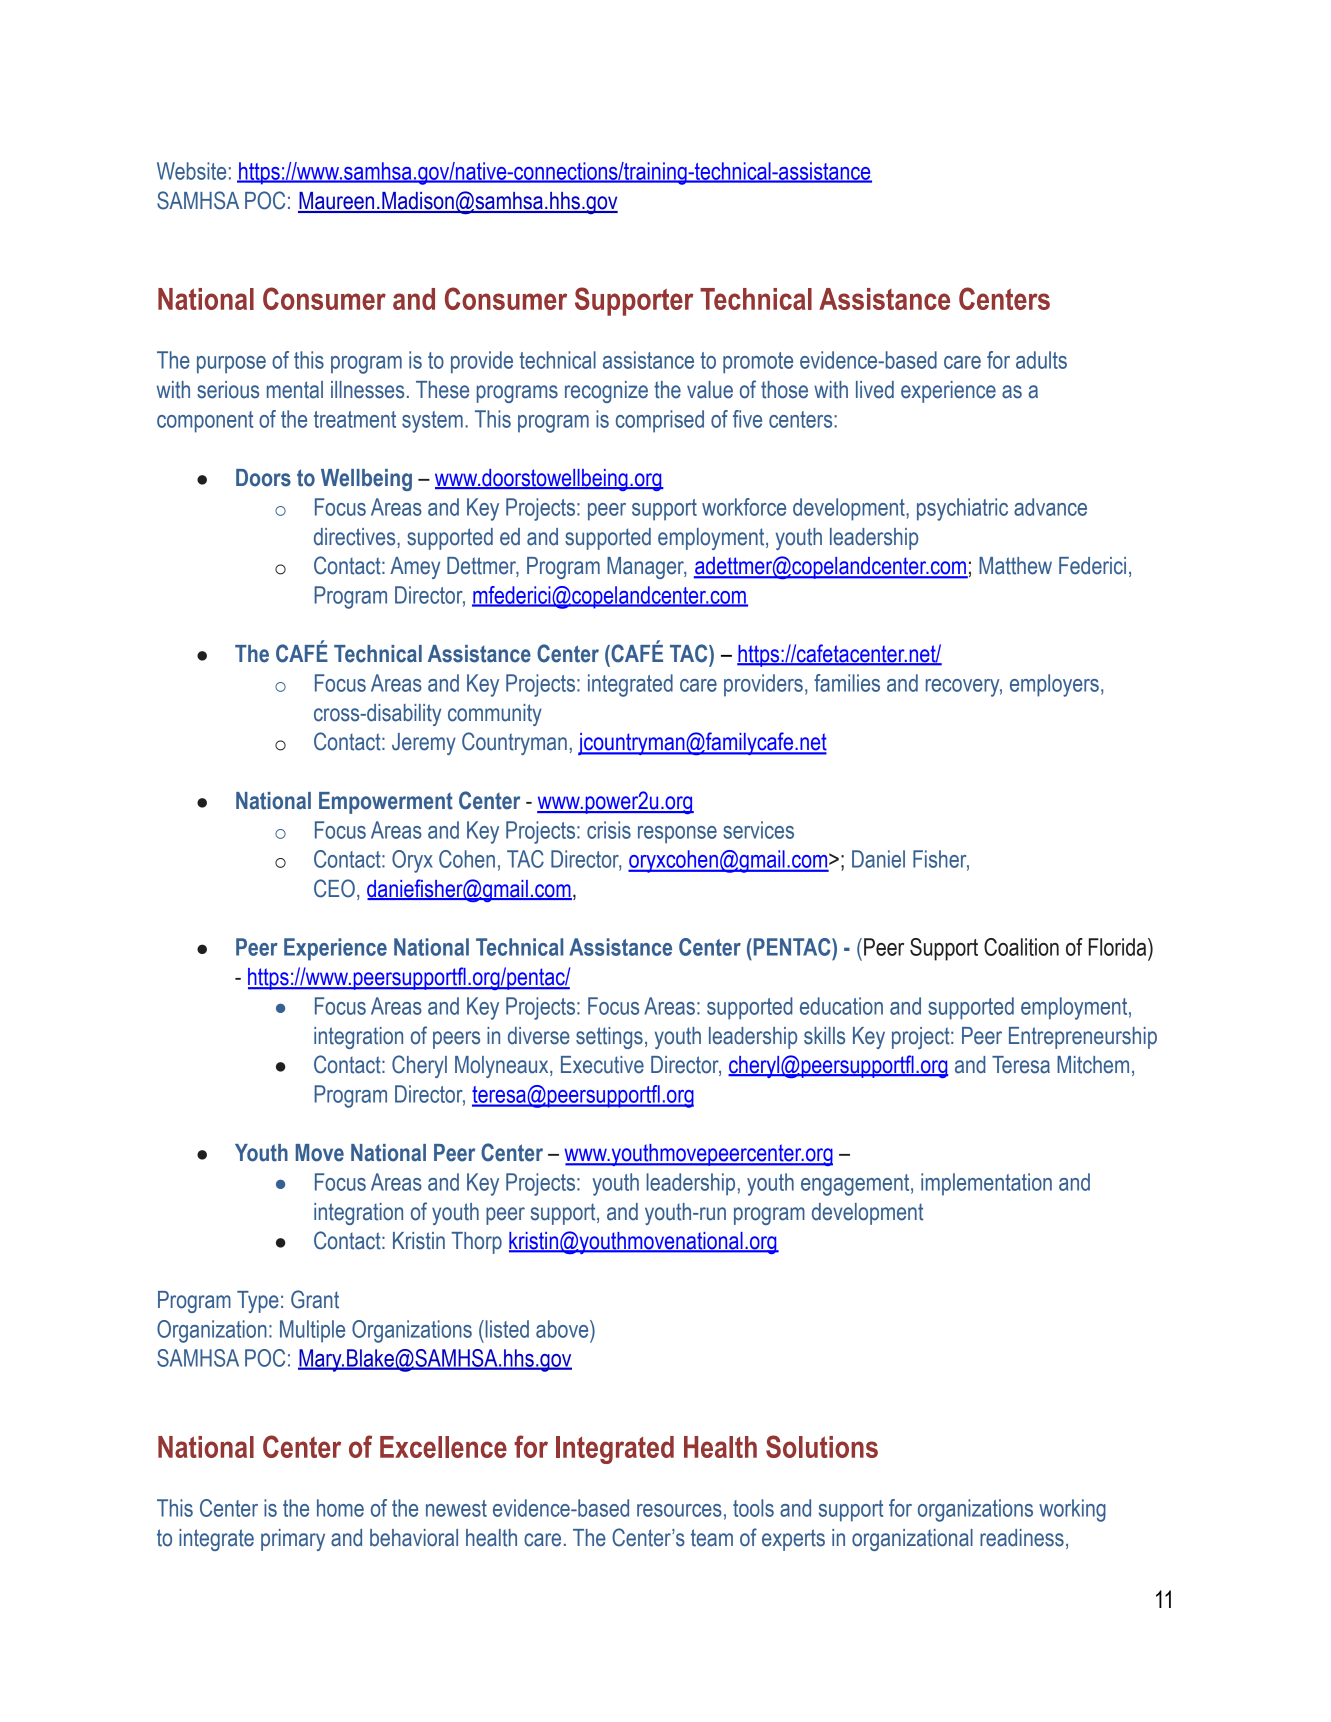 This page has width=1331, height=1722. Describe the element at coordinates (334, 888) in the page. I see `CEO` at that location.
